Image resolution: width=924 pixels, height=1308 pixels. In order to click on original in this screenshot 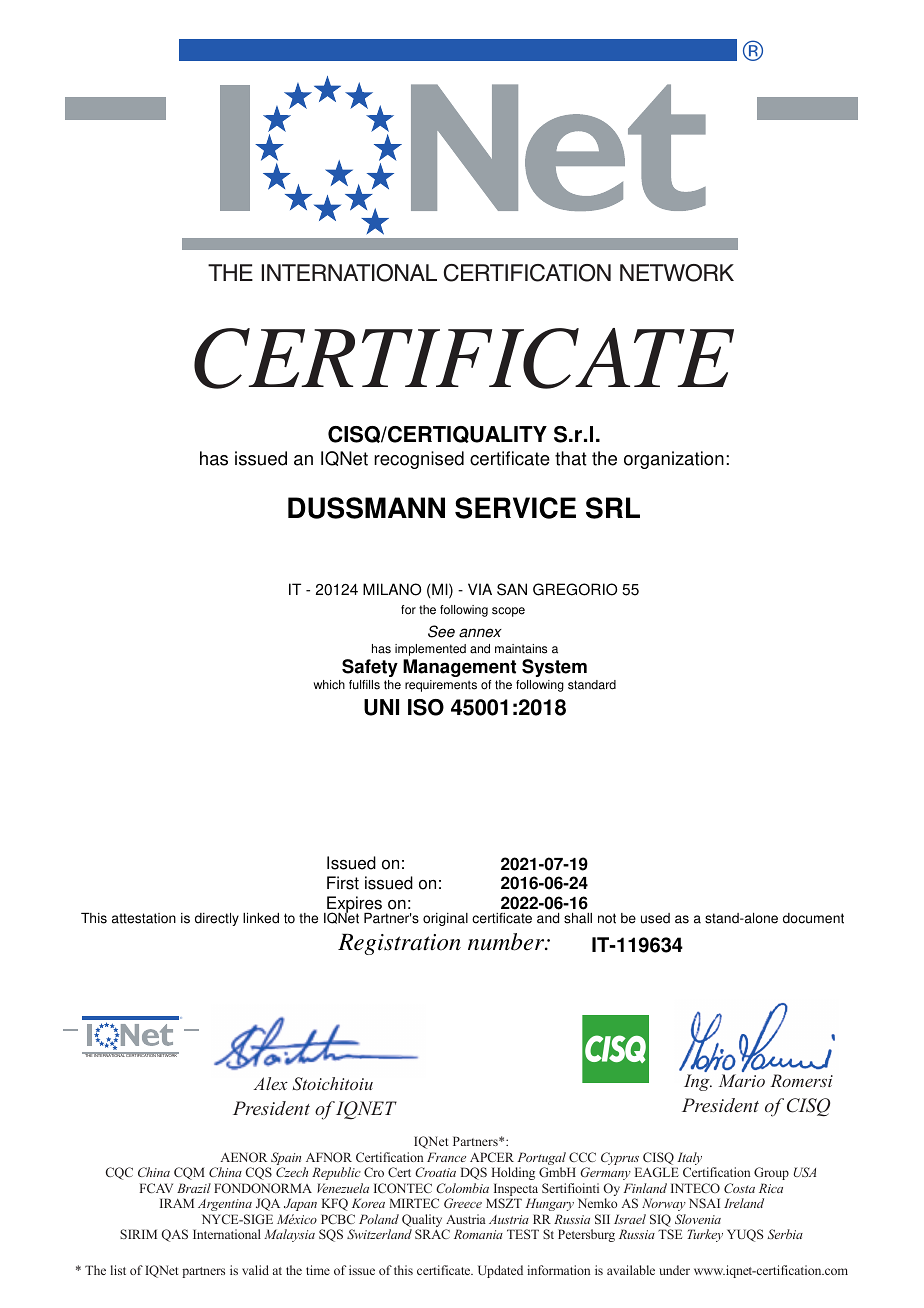, I will do `click(445, 919)`.
